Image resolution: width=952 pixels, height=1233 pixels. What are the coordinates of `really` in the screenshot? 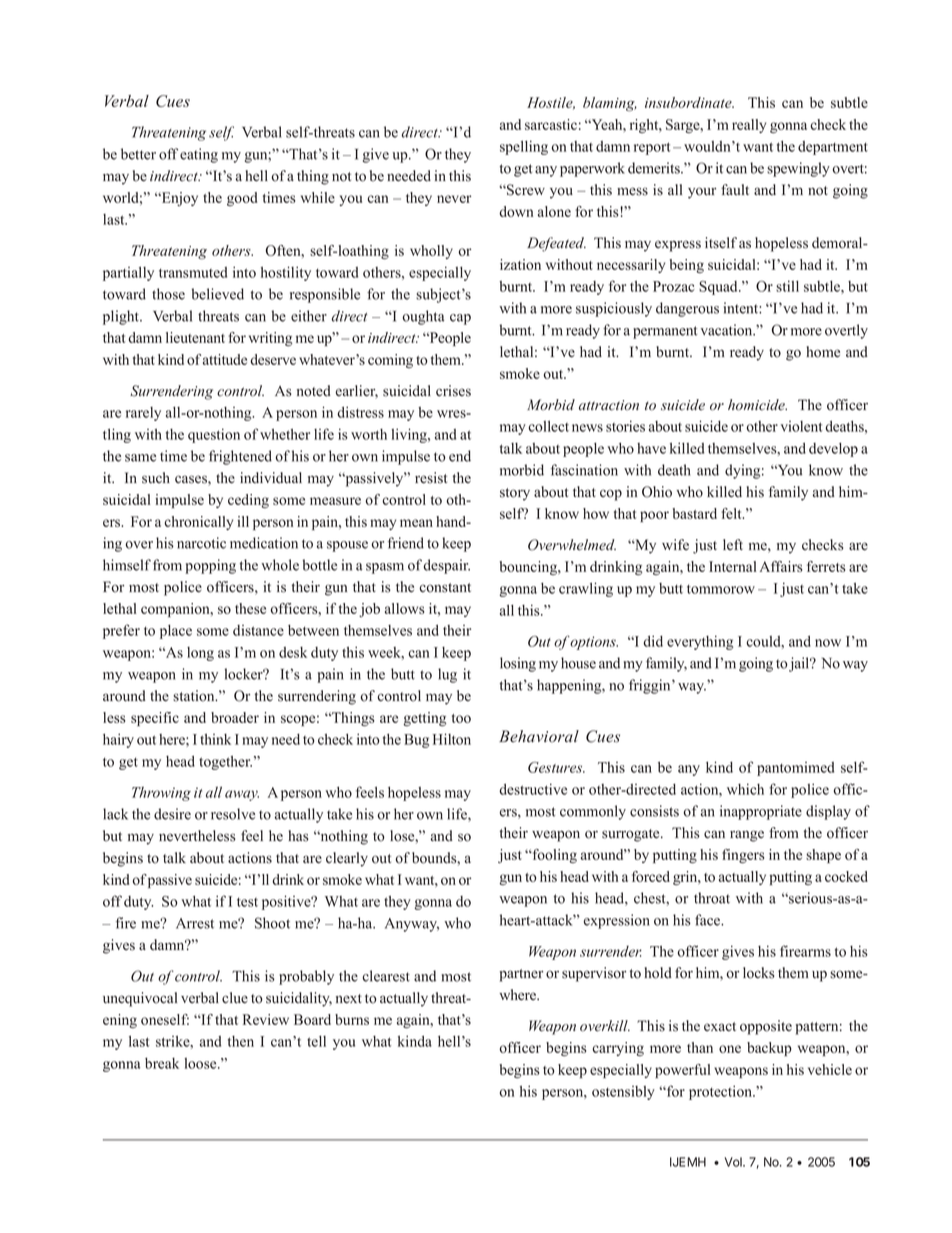 It's located at (749, 126).
